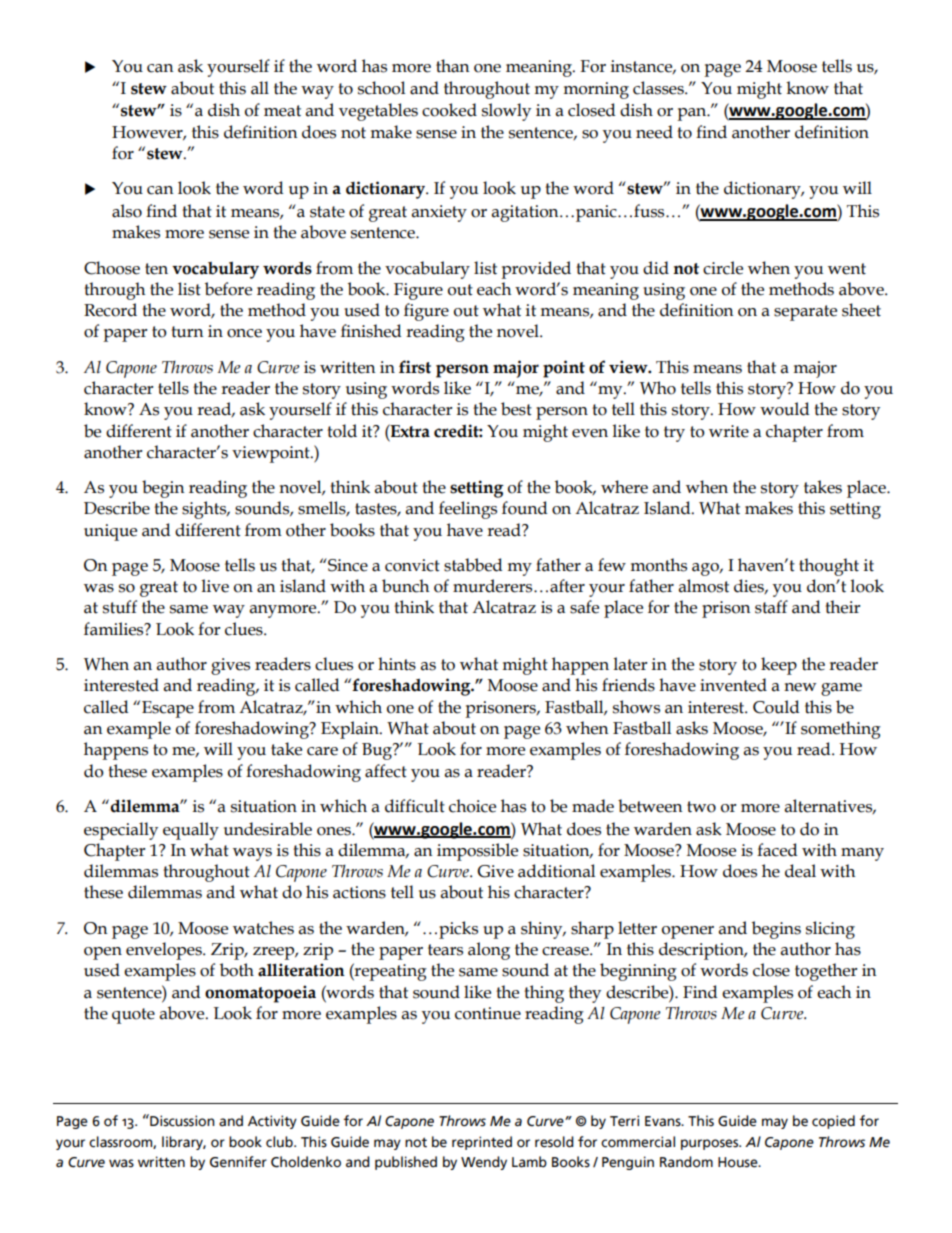 The height and width of the screenshot is (1233, 952). Describe the element at coordinates (771, 607) in the screenshot. I see `staff` at that location.
